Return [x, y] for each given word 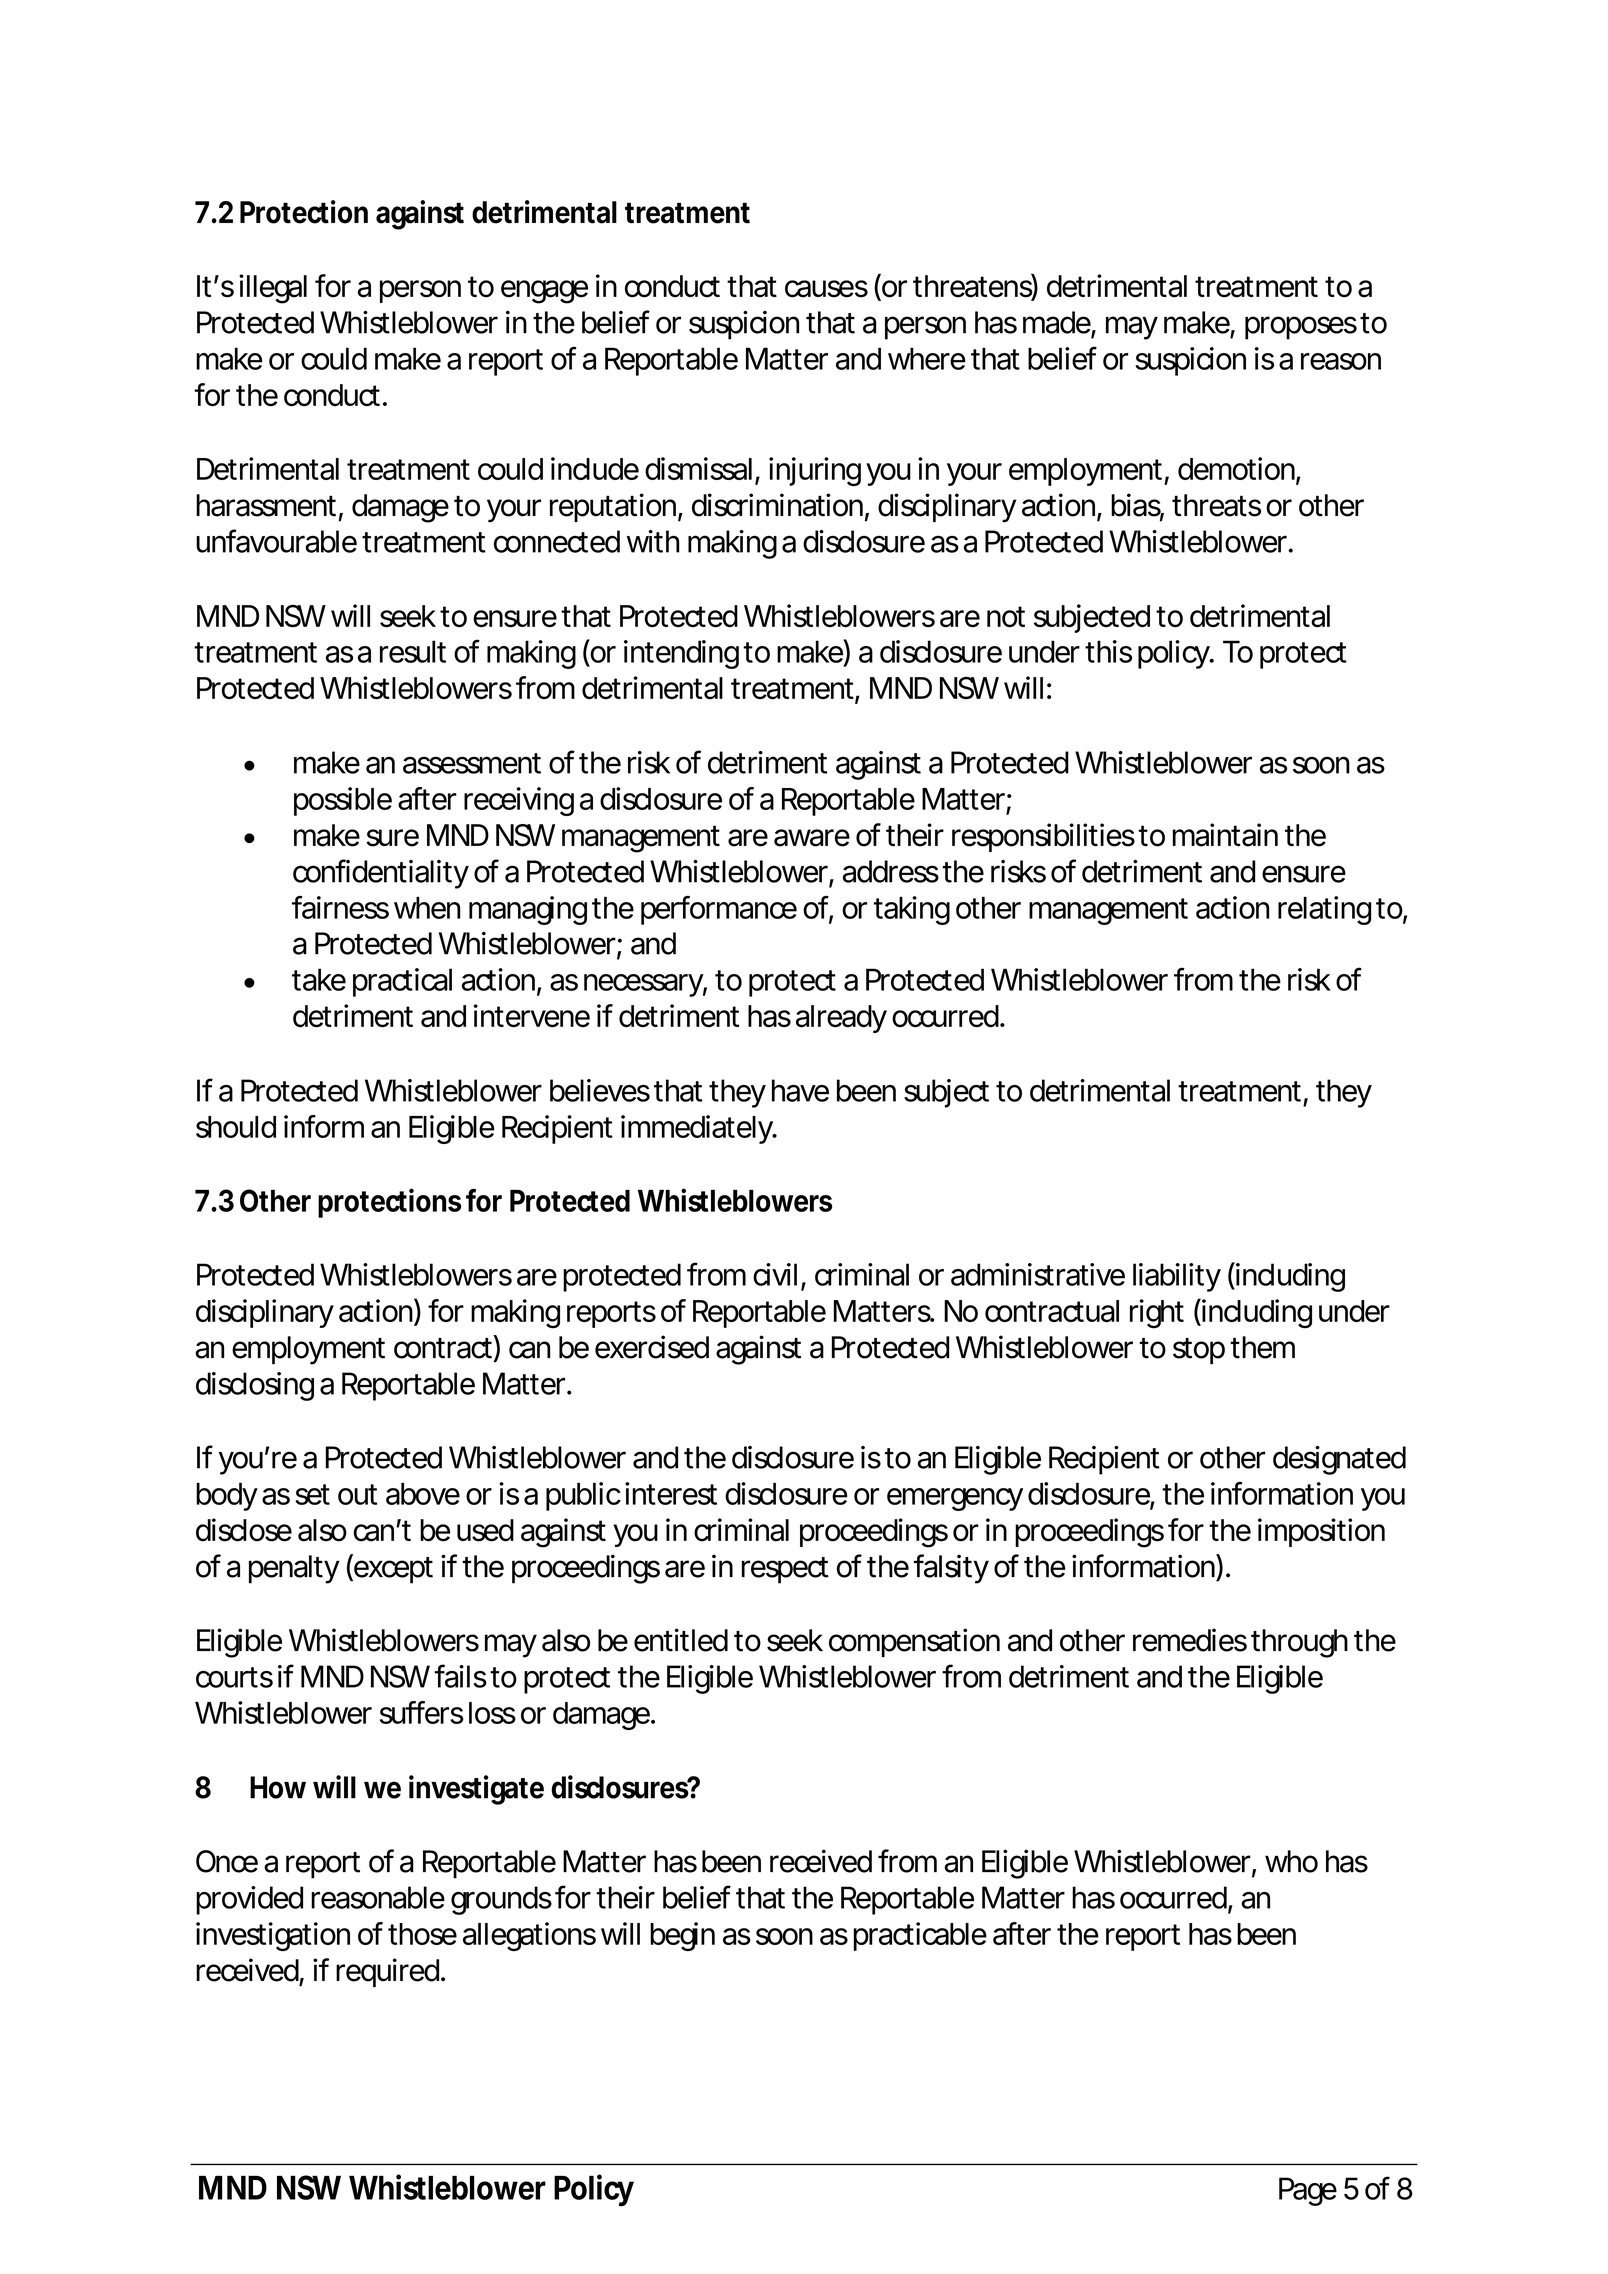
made [1059, 323]
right [1157, 1314]
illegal [273, 289]
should [236, 1127]
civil [775, 1274]
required [390, 1972]
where [927, 358]
